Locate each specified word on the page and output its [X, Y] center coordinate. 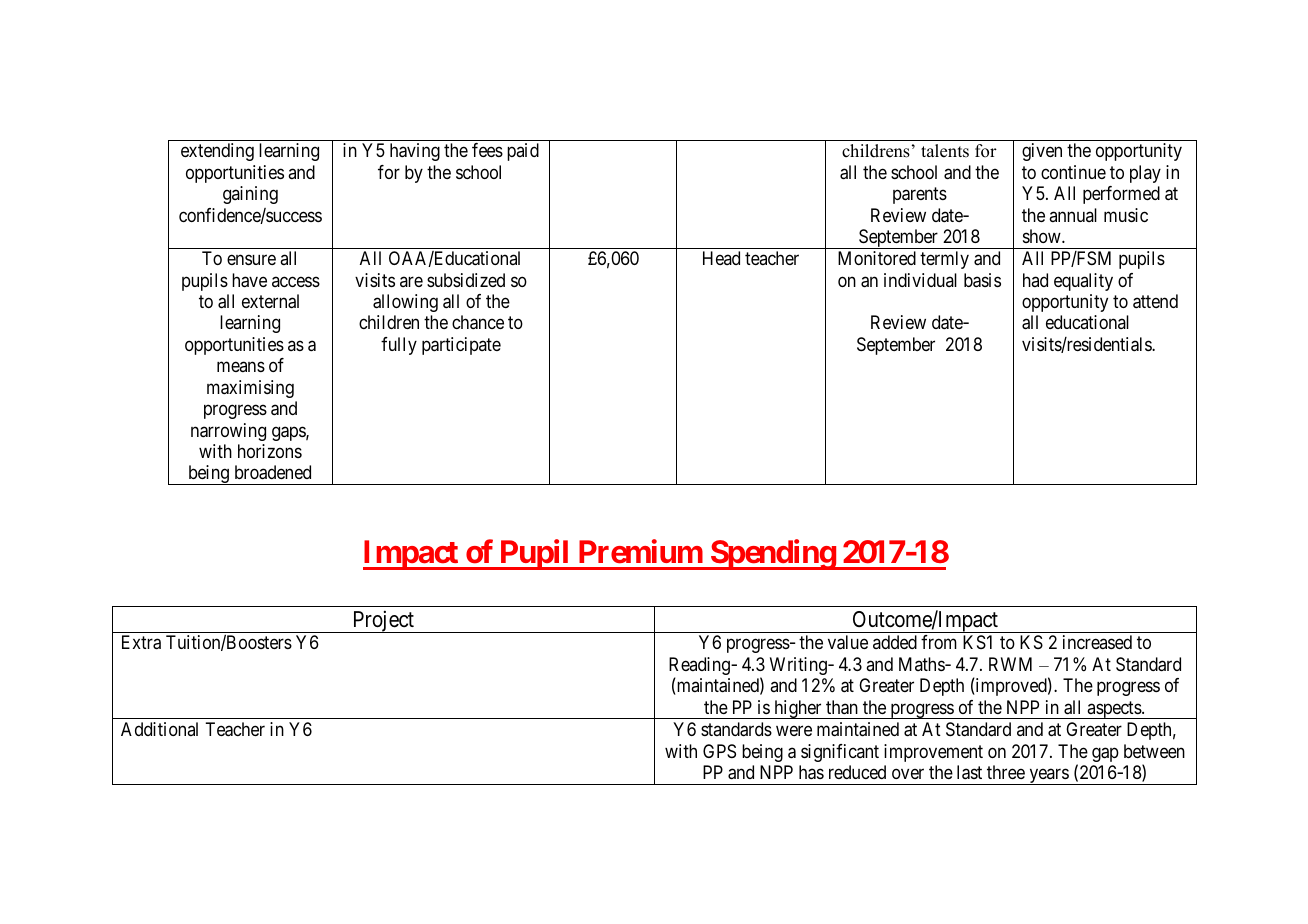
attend [1155, 301]
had [1035, 280]
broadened [273, 472]
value [848, 642]
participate [461, 346]
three [1006, 772]
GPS [719, 751]
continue [1073, 172]
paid [523, 152]
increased [1097, 642]
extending [217, 152]
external [270, 301]
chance [478, 322]
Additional [159, 729]
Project [383, 621]
